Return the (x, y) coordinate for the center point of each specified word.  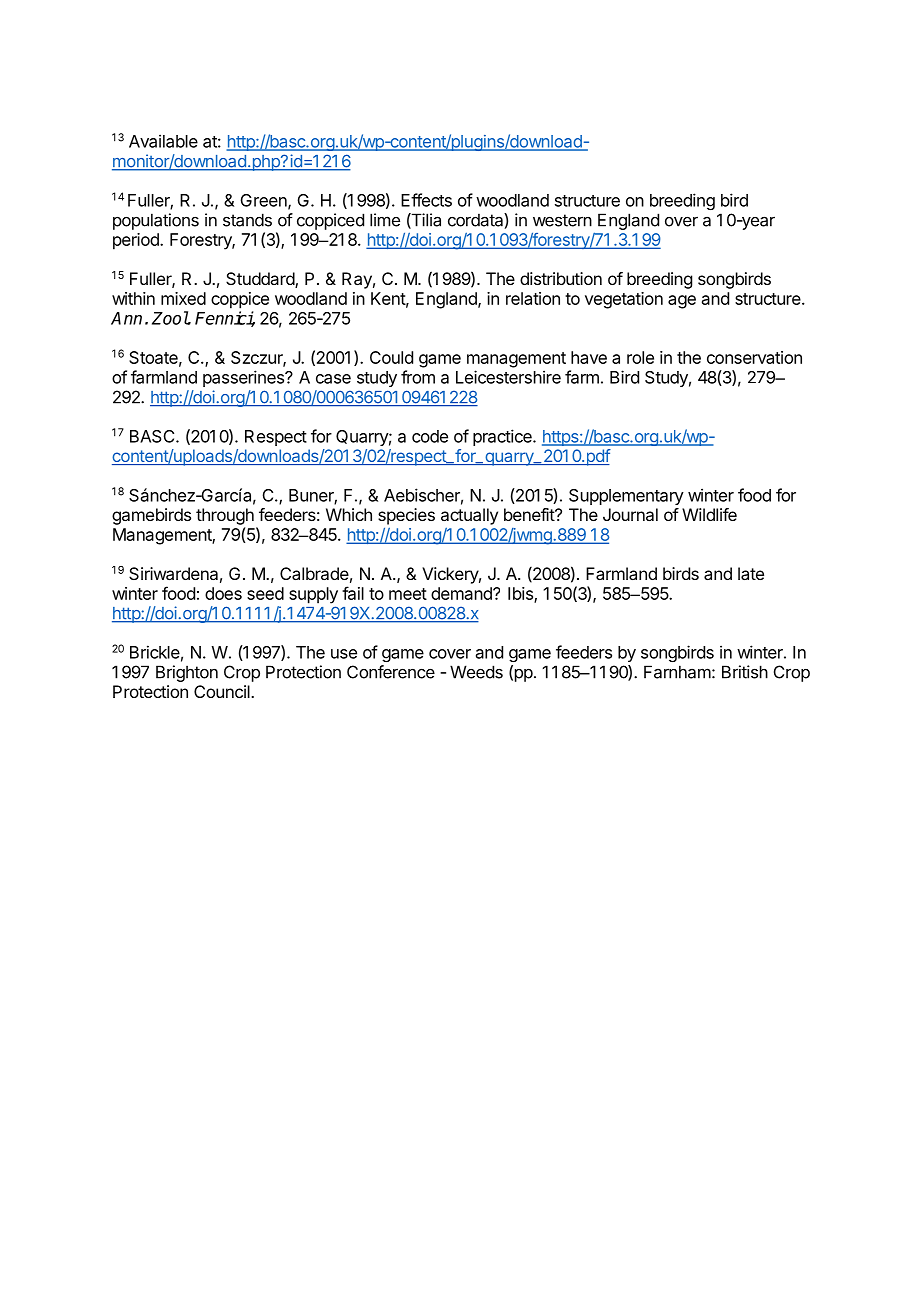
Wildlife (709, 514)
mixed (183, 298)
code (430, 436)
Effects (426, 200)
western (562, 220)
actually (469, 516)
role (640, 357)
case (333, 379)
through (225, 516)
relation (533, 298)
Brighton (187, 673)
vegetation (624, 300)
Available (163, 141)
